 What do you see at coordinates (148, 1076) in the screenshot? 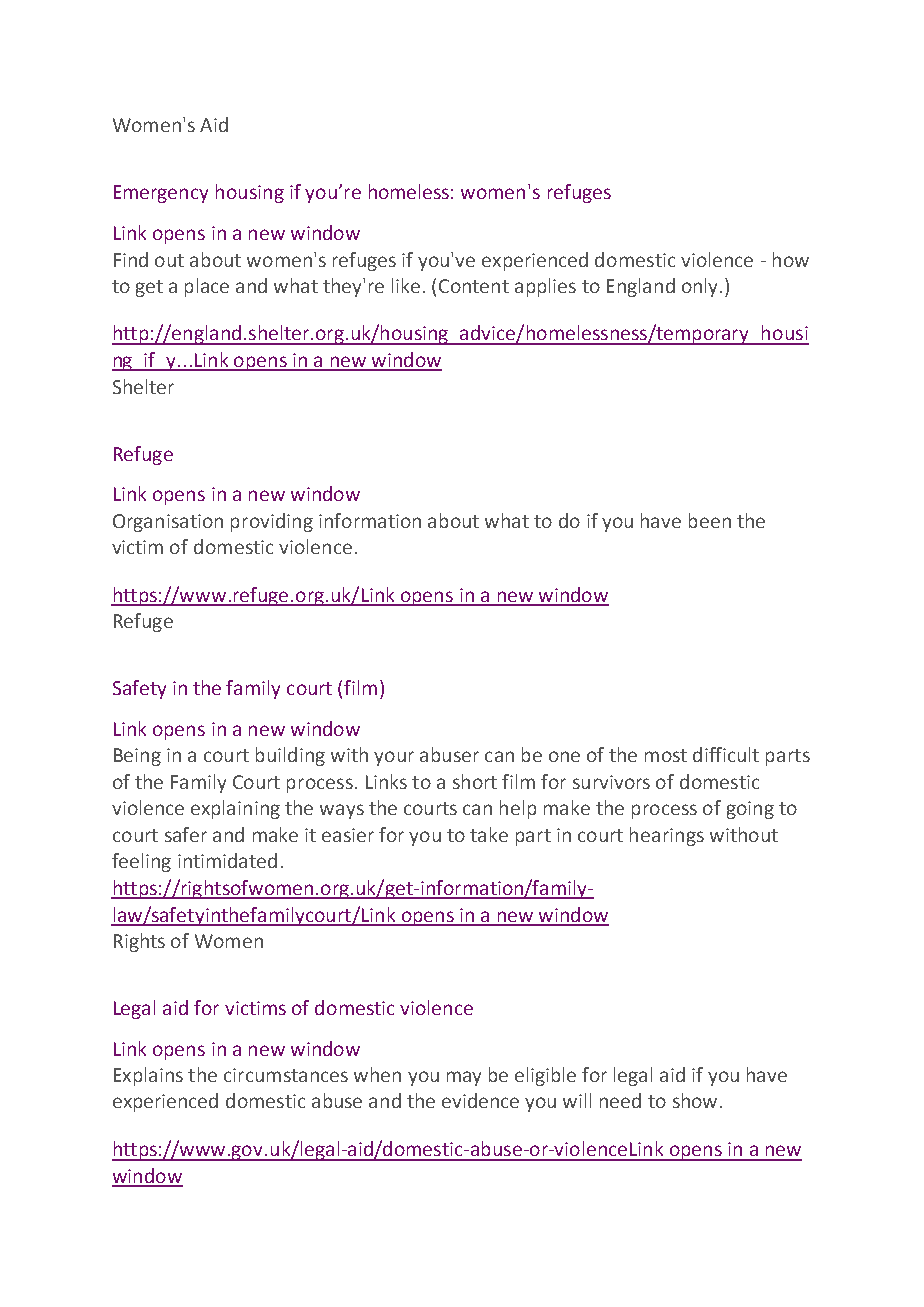
I see `Explains` at bounding box center [148, 1076].
